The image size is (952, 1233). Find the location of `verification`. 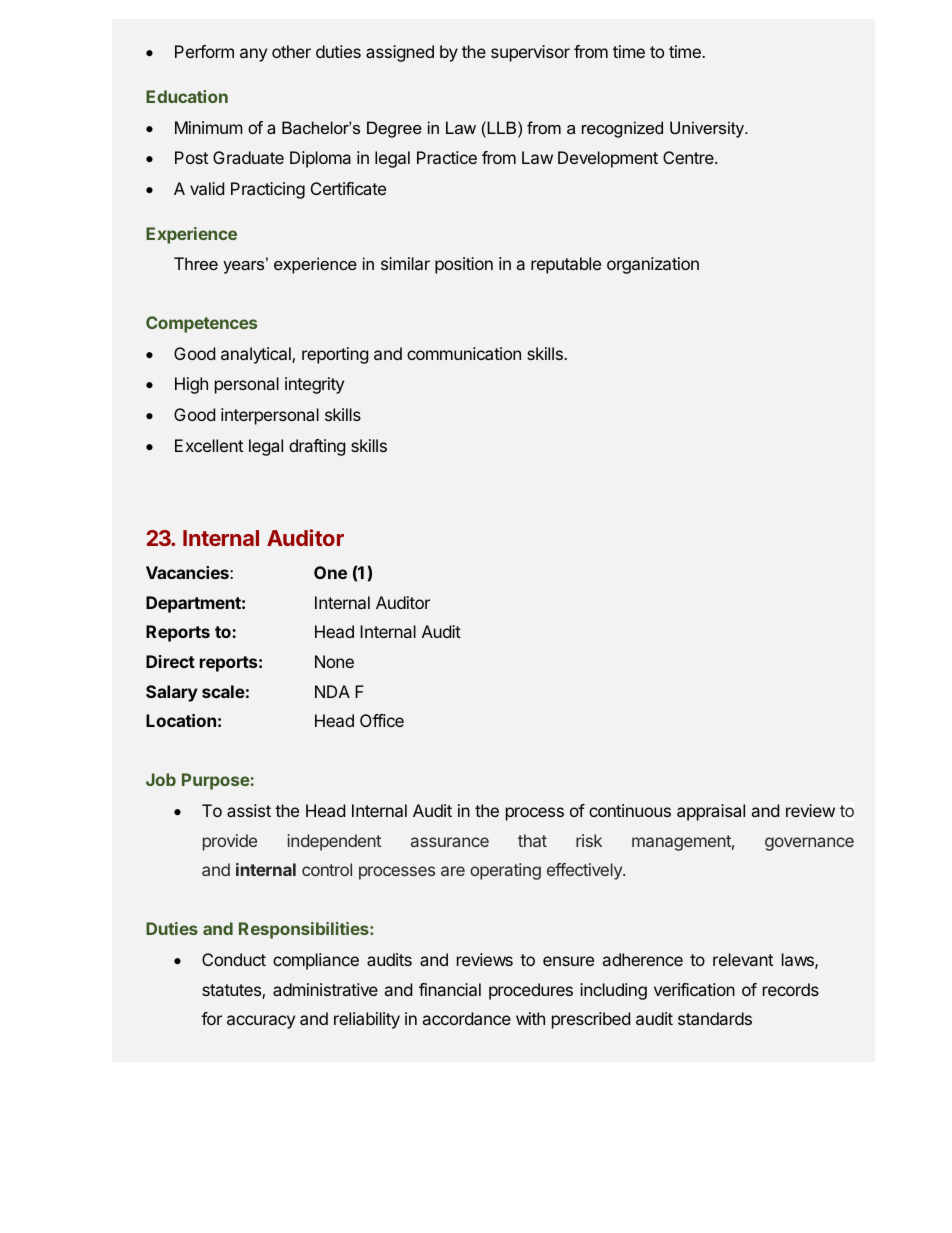

verification is located at coordinates (694, 989).
